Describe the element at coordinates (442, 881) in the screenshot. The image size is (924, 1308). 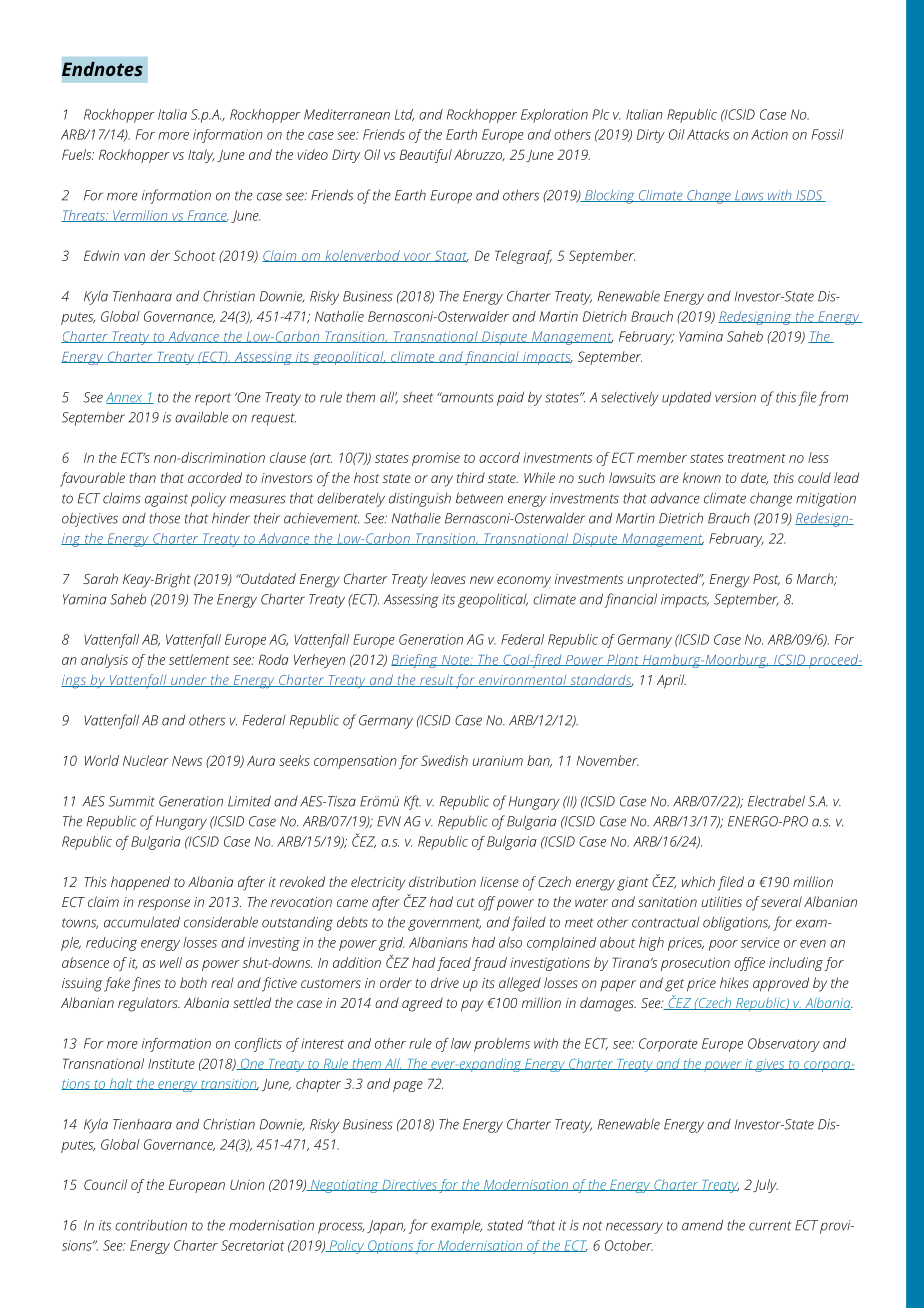
I see `distribution` at that location.
